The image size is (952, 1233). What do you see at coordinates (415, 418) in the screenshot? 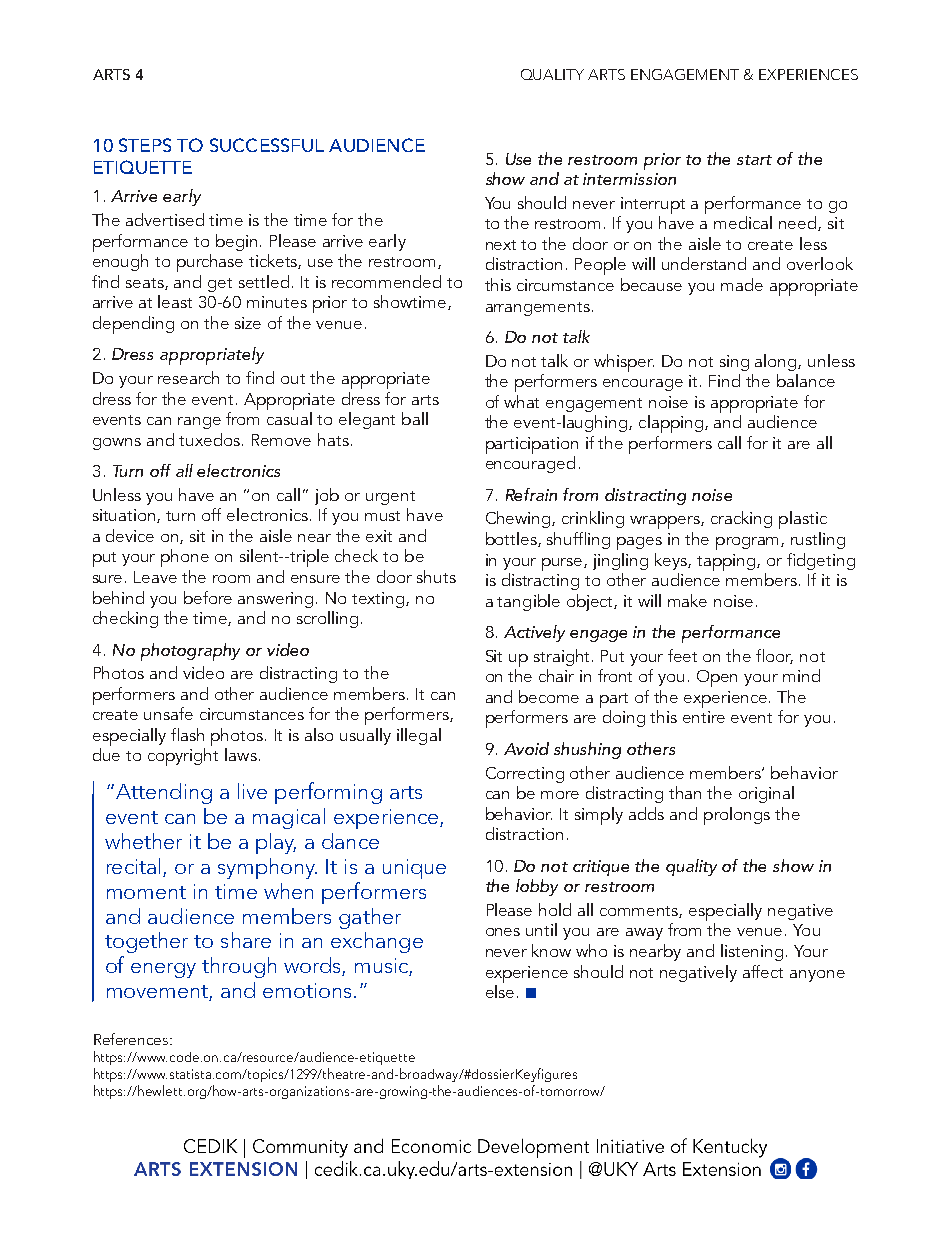
I see `ball` at bounding box center [415, 418].
